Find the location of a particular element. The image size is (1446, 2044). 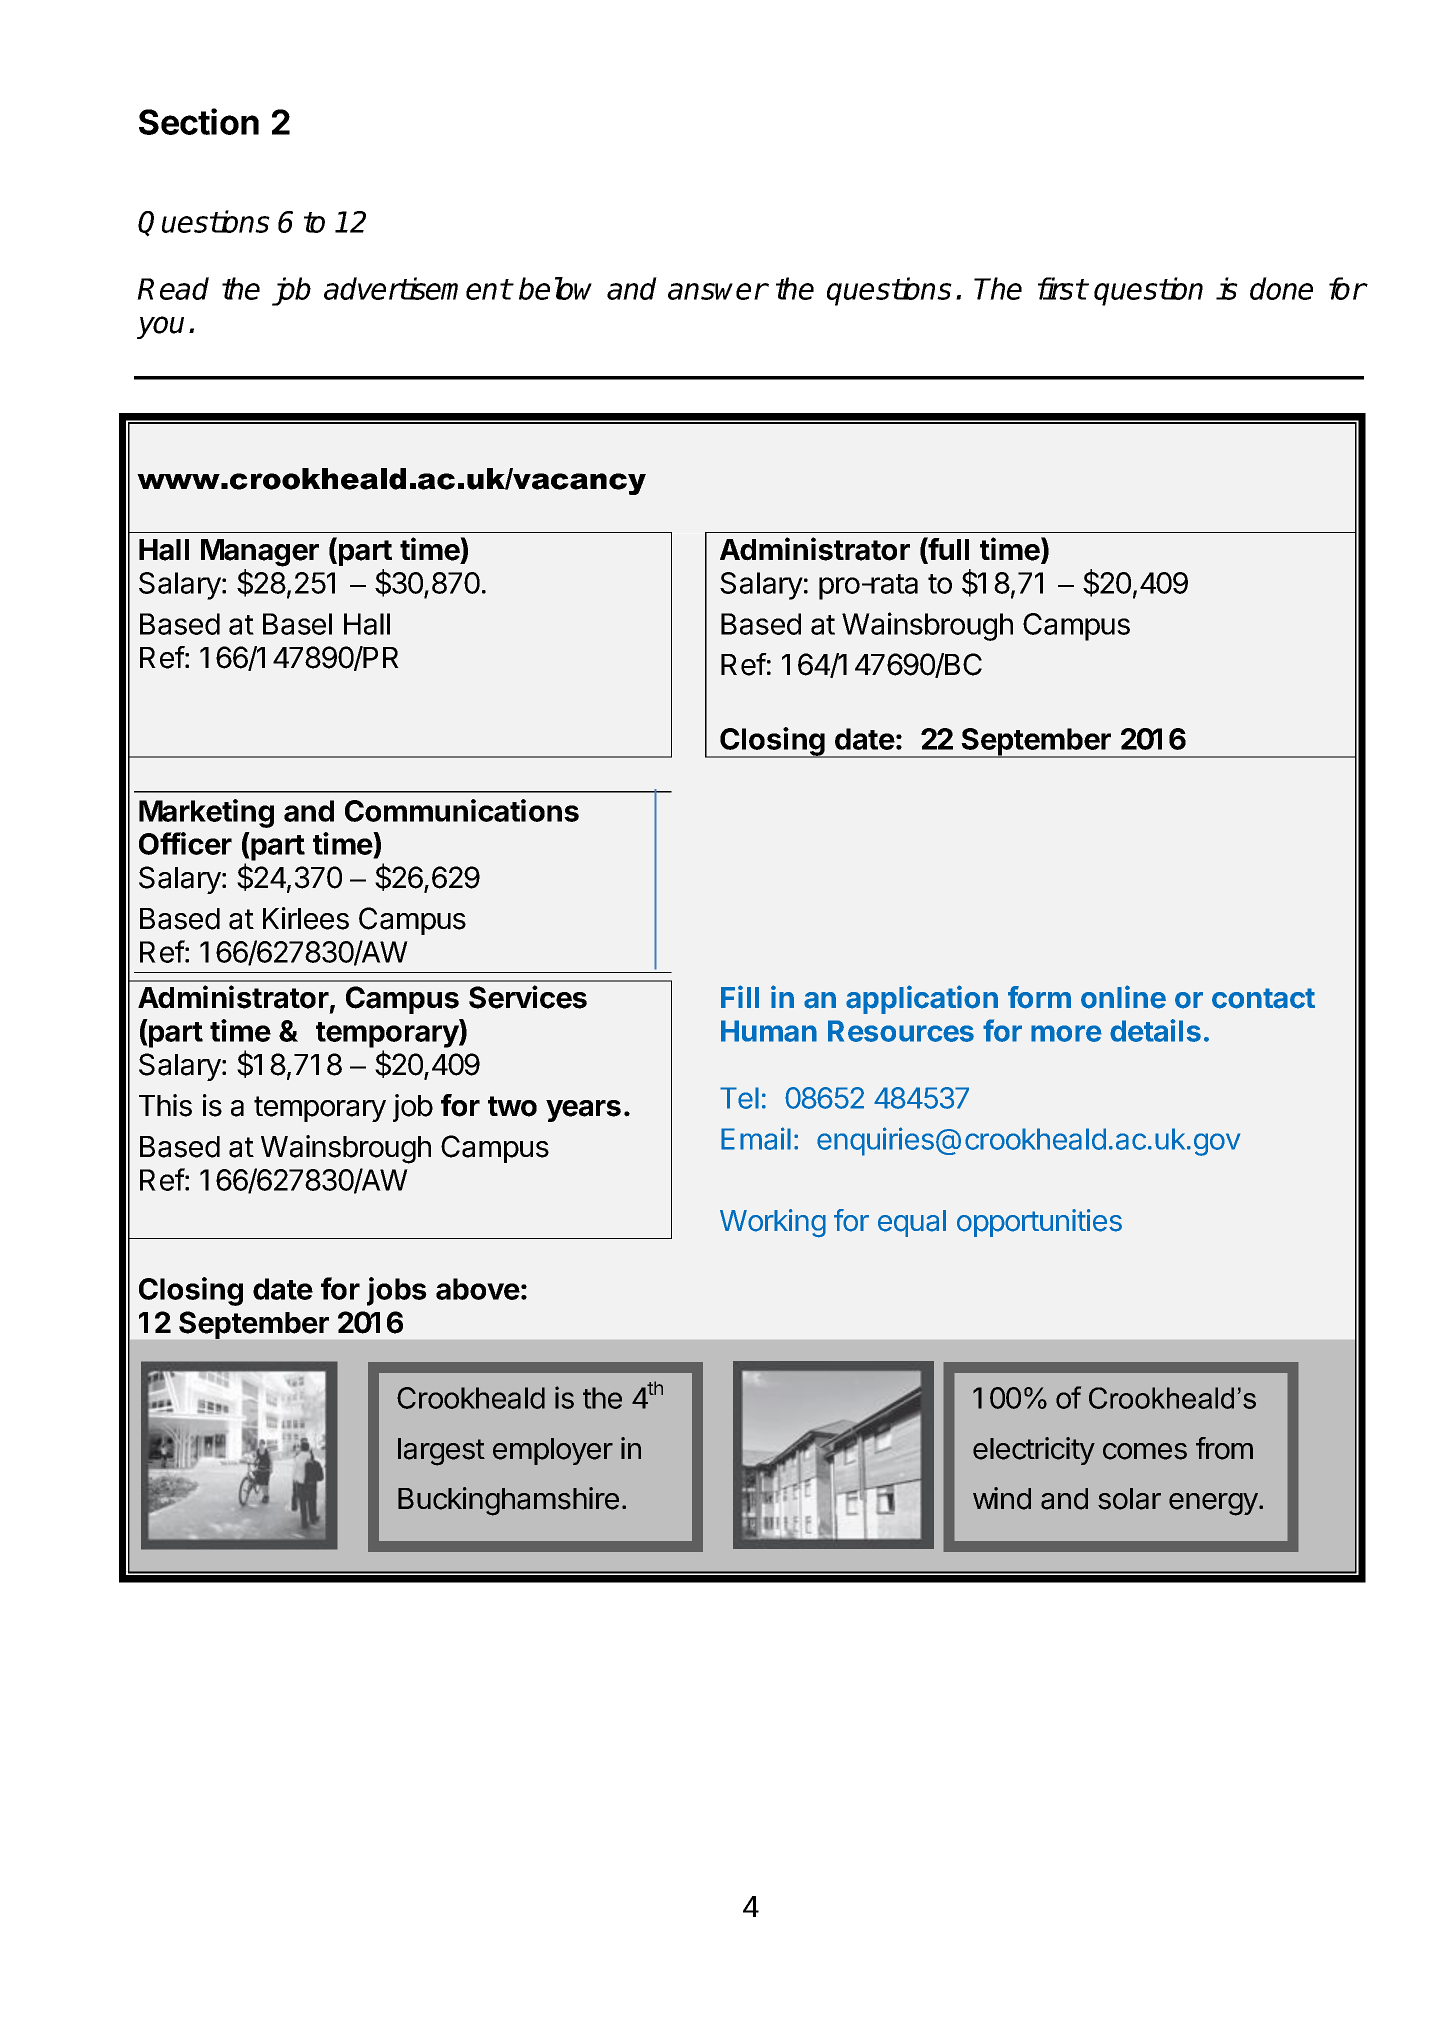

details is located at coordinates (1155, 1030).
